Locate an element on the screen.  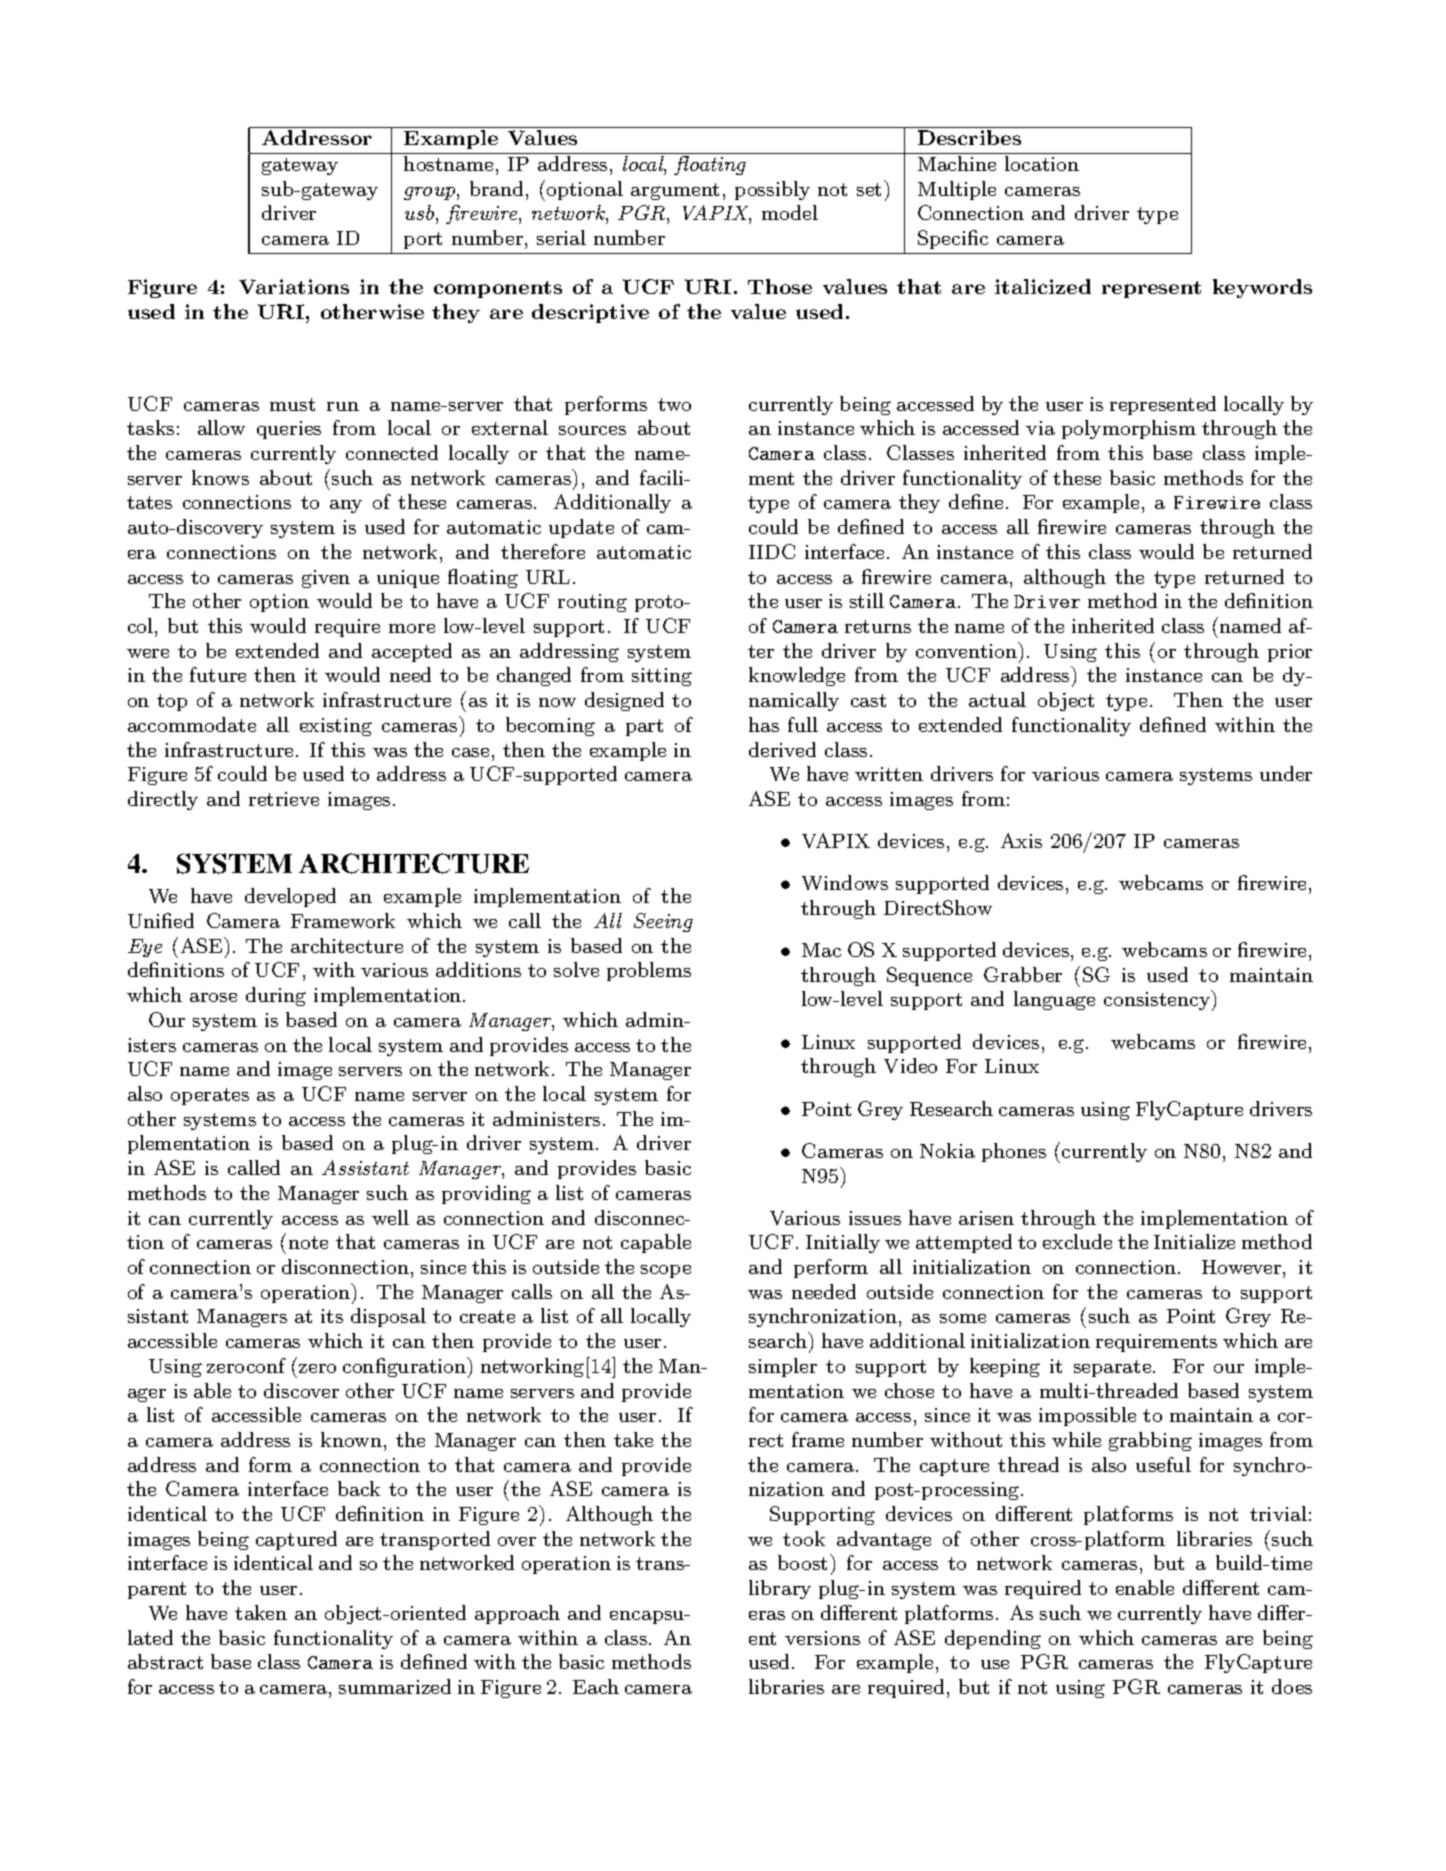
scope is located at coordinates (666, 1271).
